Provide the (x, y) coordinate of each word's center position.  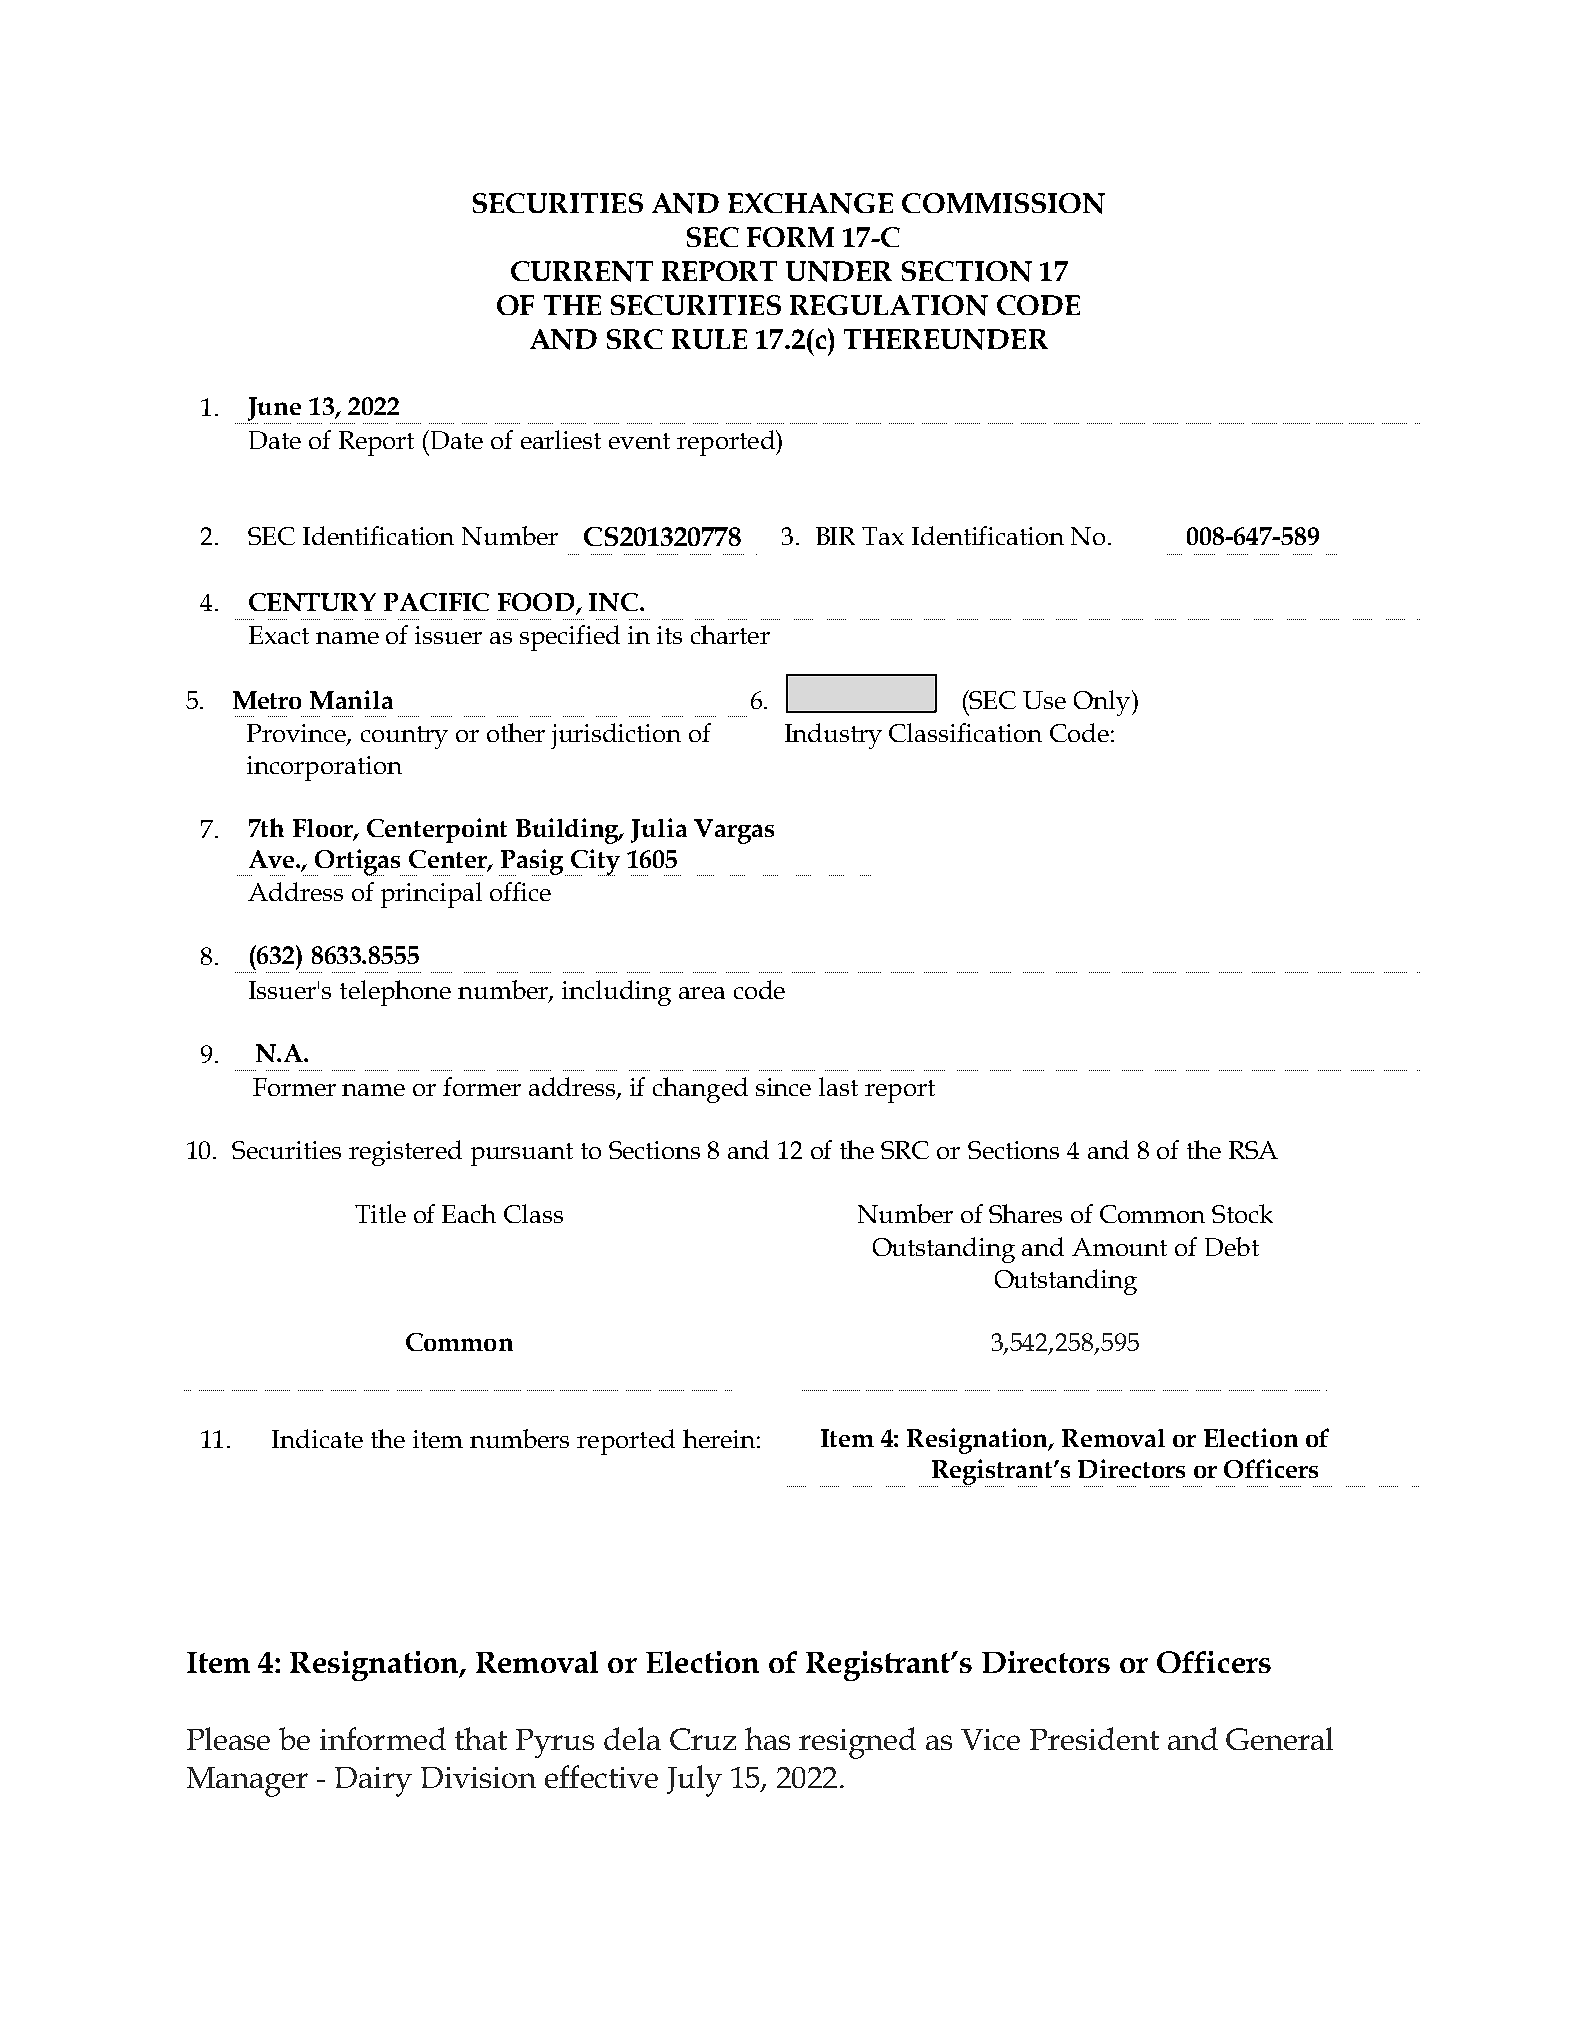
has (767, 1738)
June (274, 409)
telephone (395, 993)
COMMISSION (1003, 203)
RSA (1253, 1150)
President (1094, 1738)
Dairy (373, 1782)
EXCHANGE (810, 203)
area (702, 993)
